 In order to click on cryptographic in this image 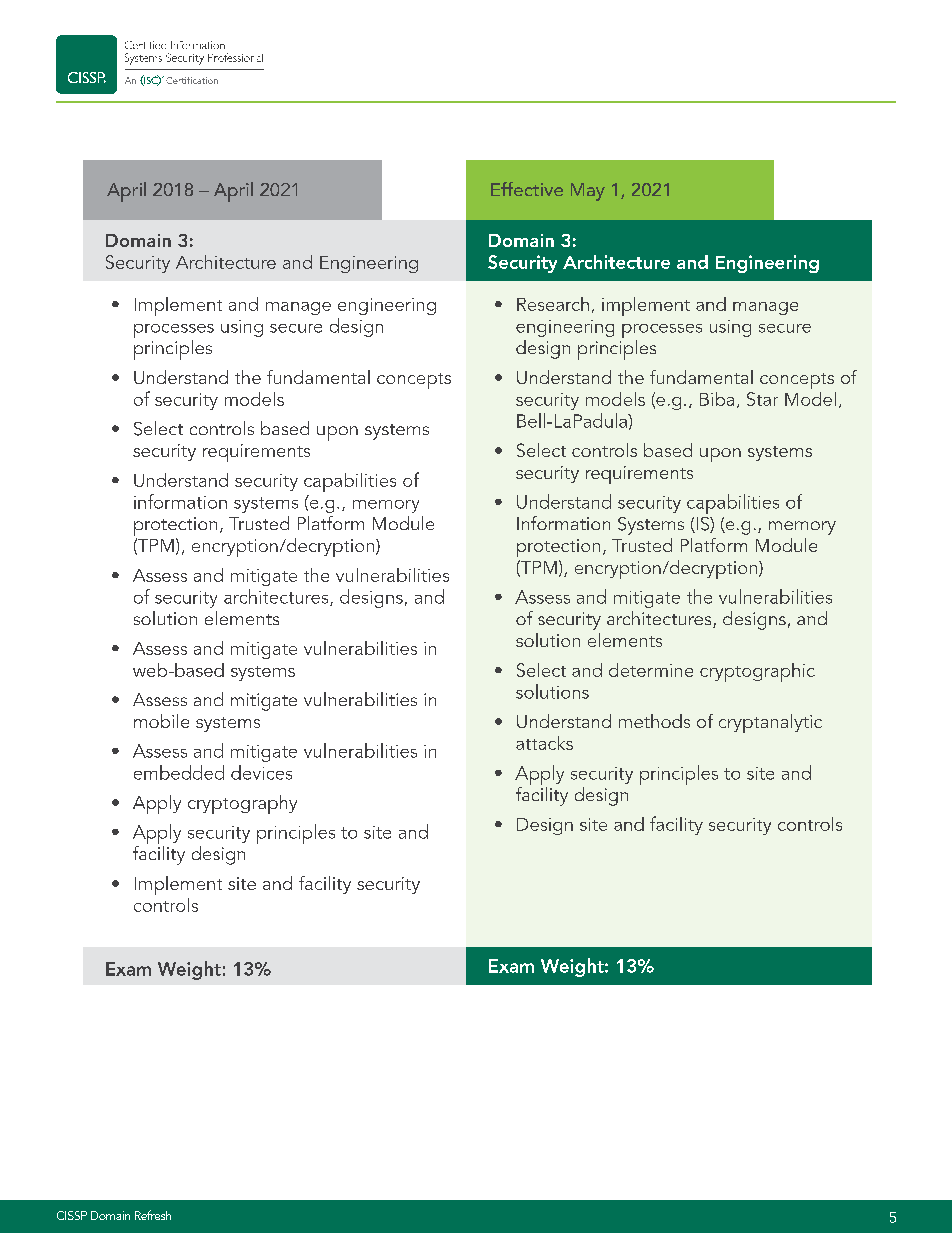, I will do `click(757, 672)`.
